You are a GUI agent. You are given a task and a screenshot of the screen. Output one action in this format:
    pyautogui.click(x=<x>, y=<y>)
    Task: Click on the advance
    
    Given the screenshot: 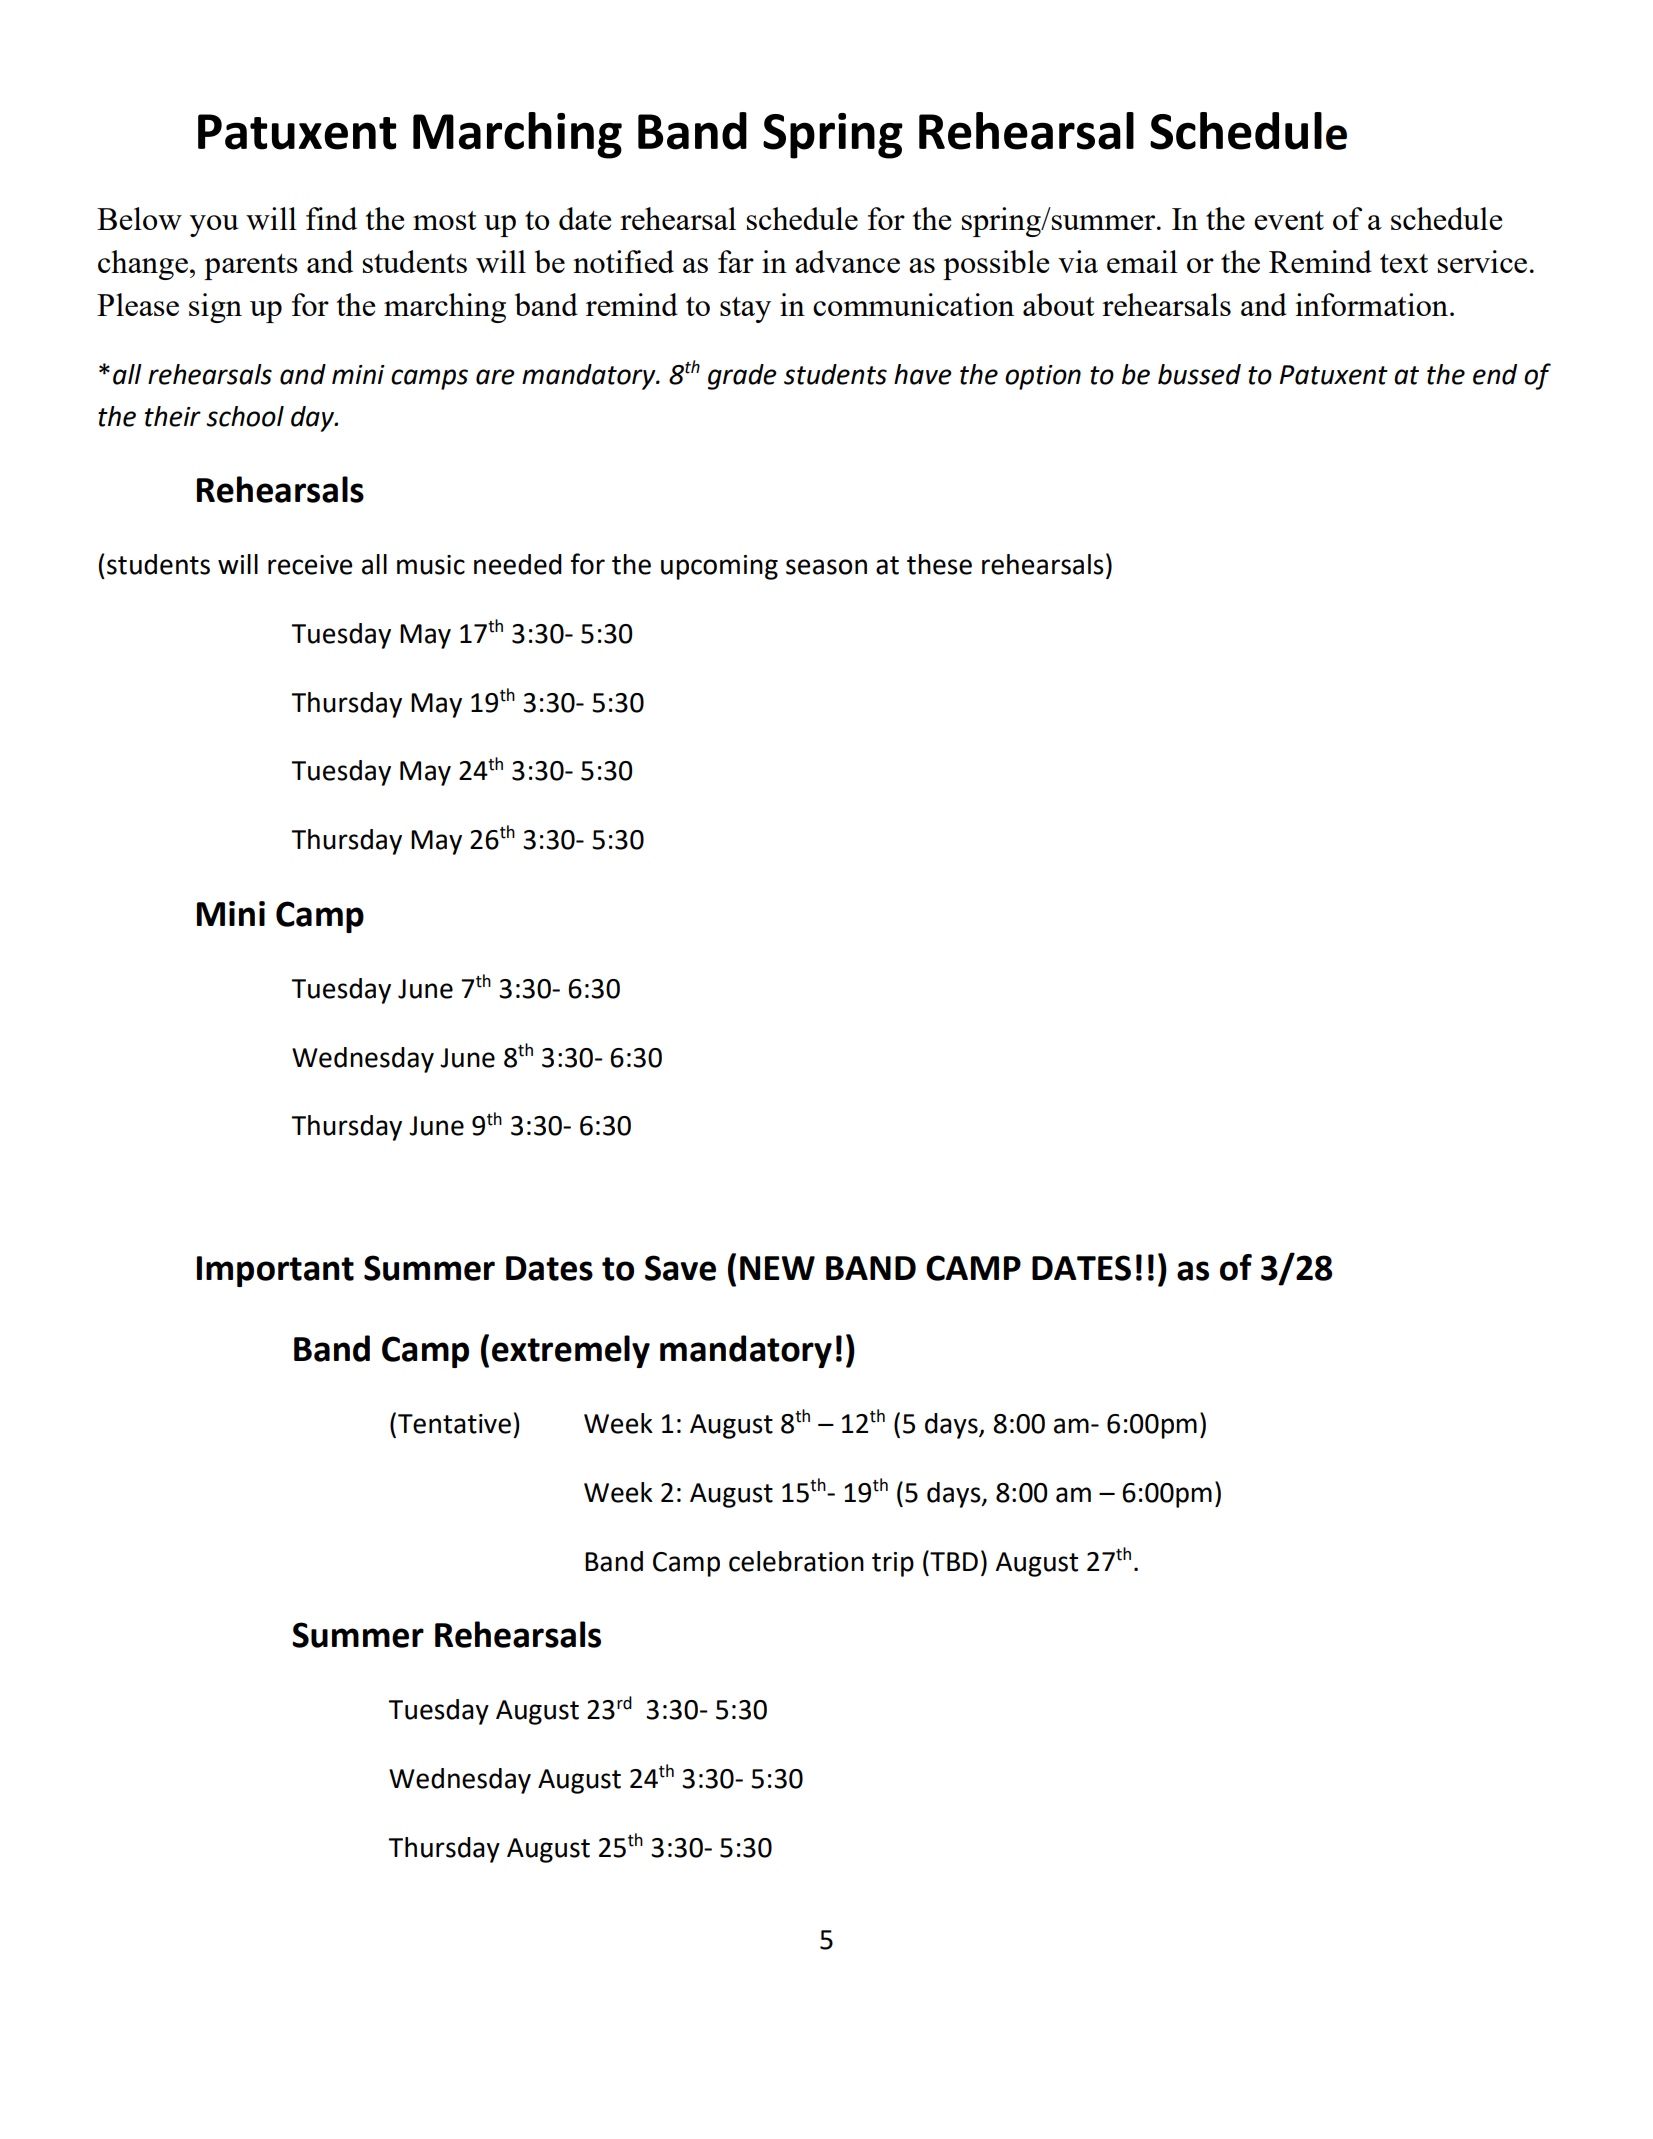 What is the action you would take?
    pyautogui.click(x=847, y=261)
